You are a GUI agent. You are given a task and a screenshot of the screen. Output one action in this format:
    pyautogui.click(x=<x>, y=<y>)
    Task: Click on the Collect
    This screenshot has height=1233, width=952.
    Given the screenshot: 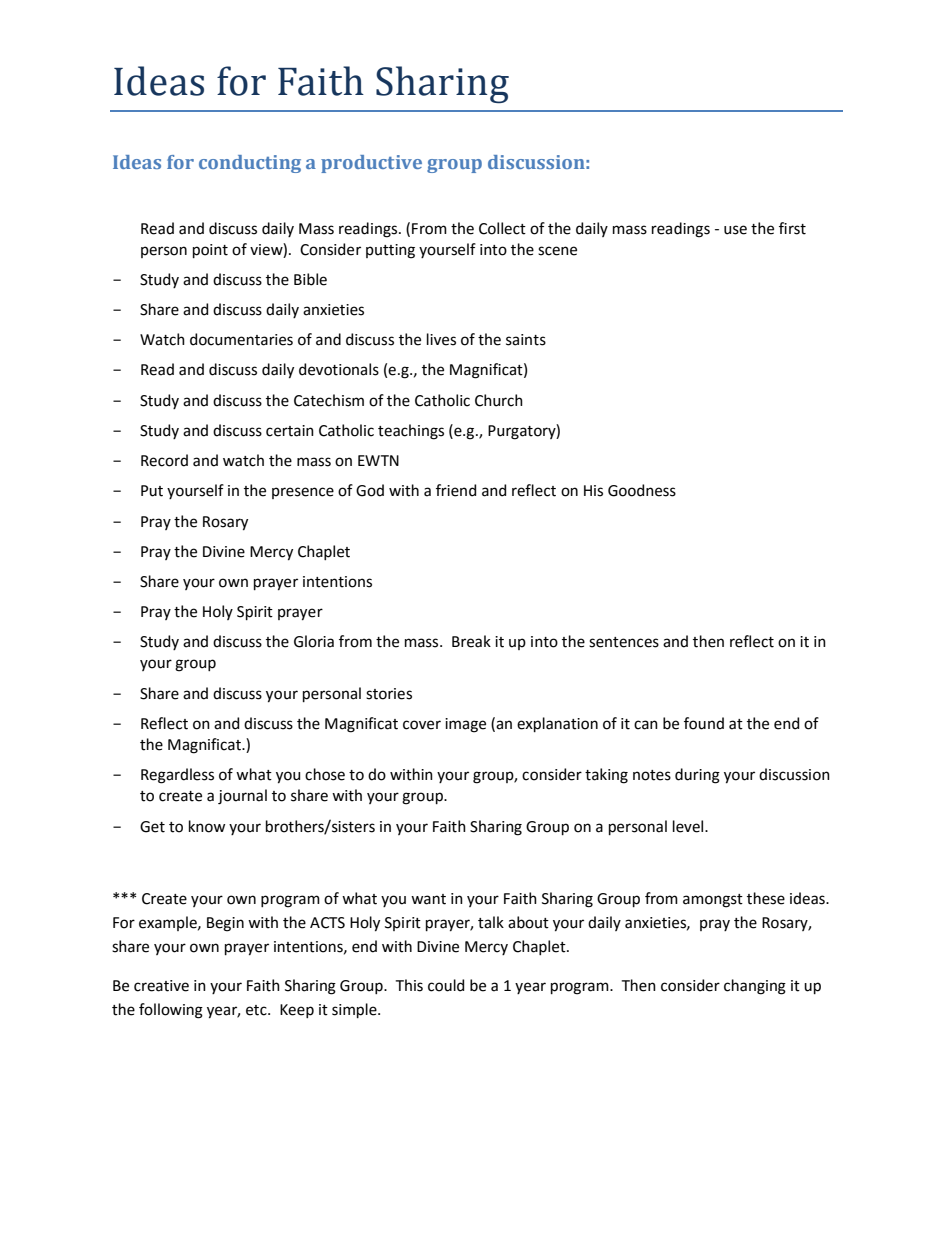 What is the action you would take?
    pyautogui.click(x=502, y=228)
